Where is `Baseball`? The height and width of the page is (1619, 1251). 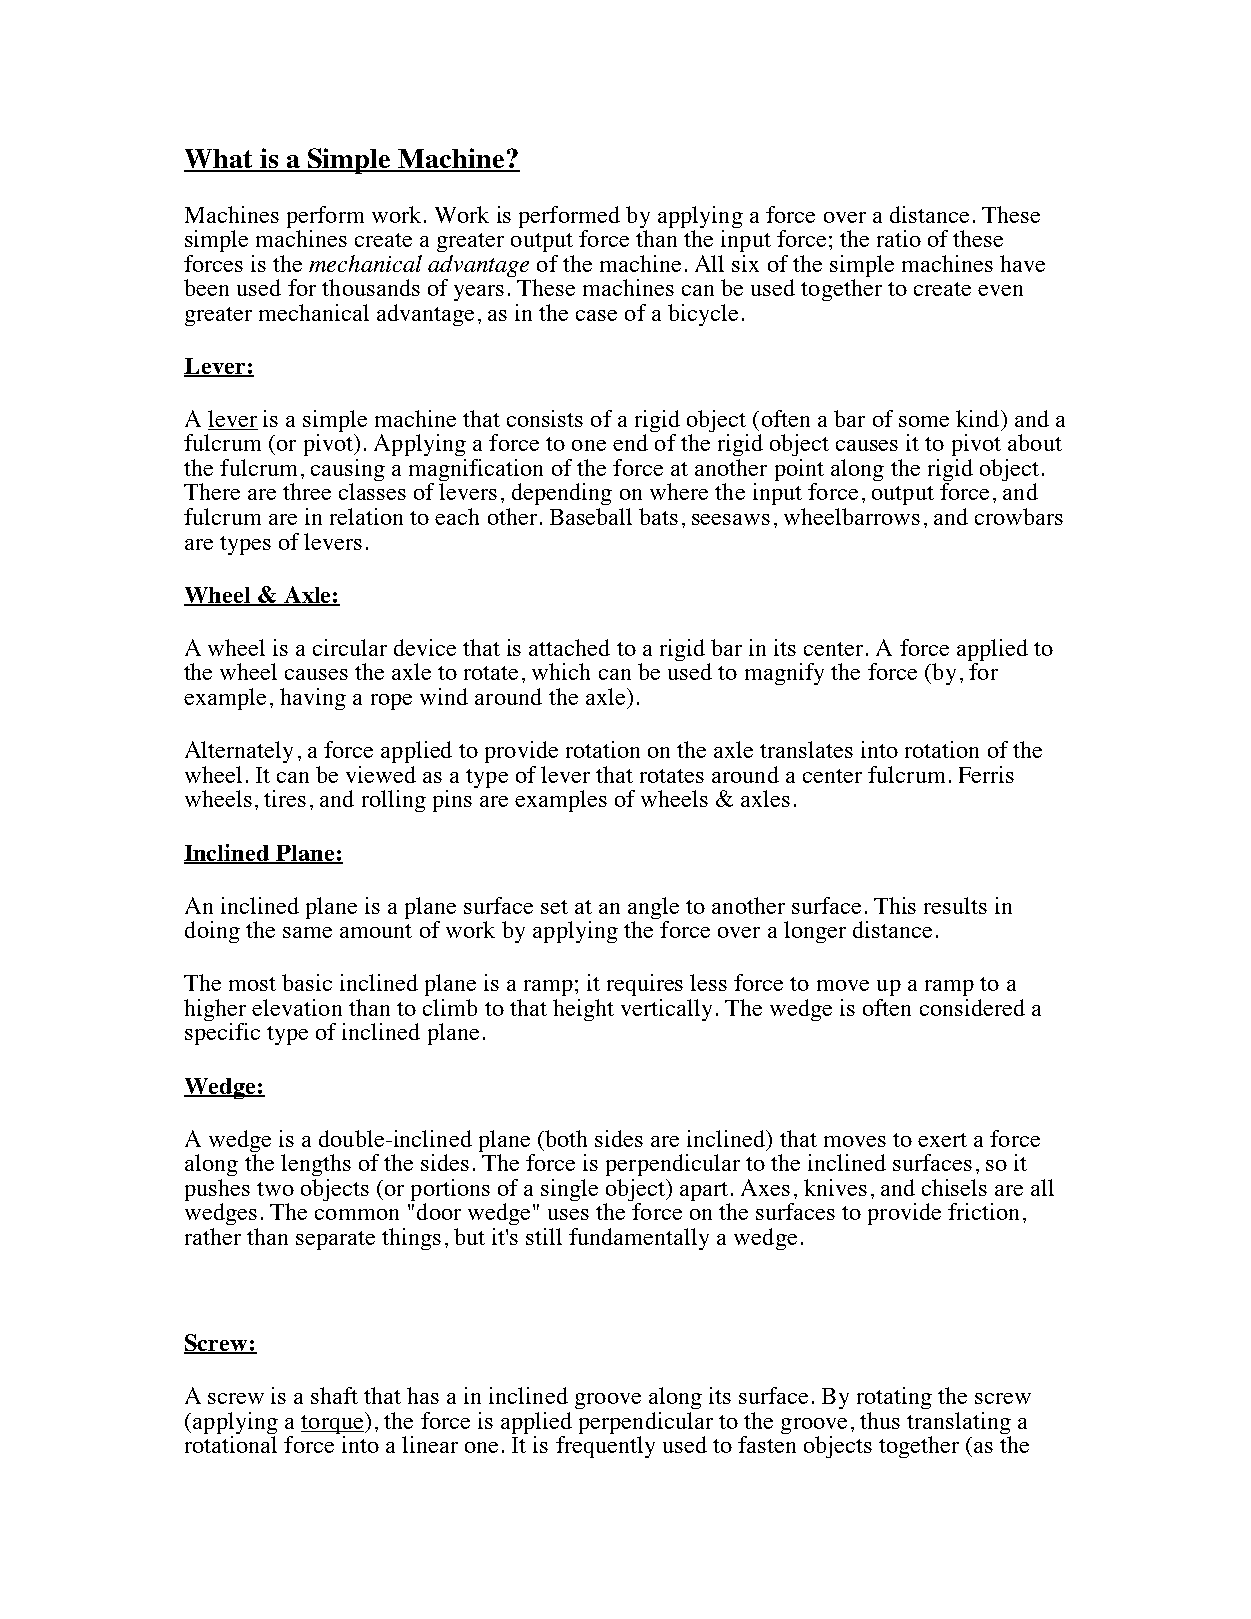 Baseball is located at coordinates (591, 516).
